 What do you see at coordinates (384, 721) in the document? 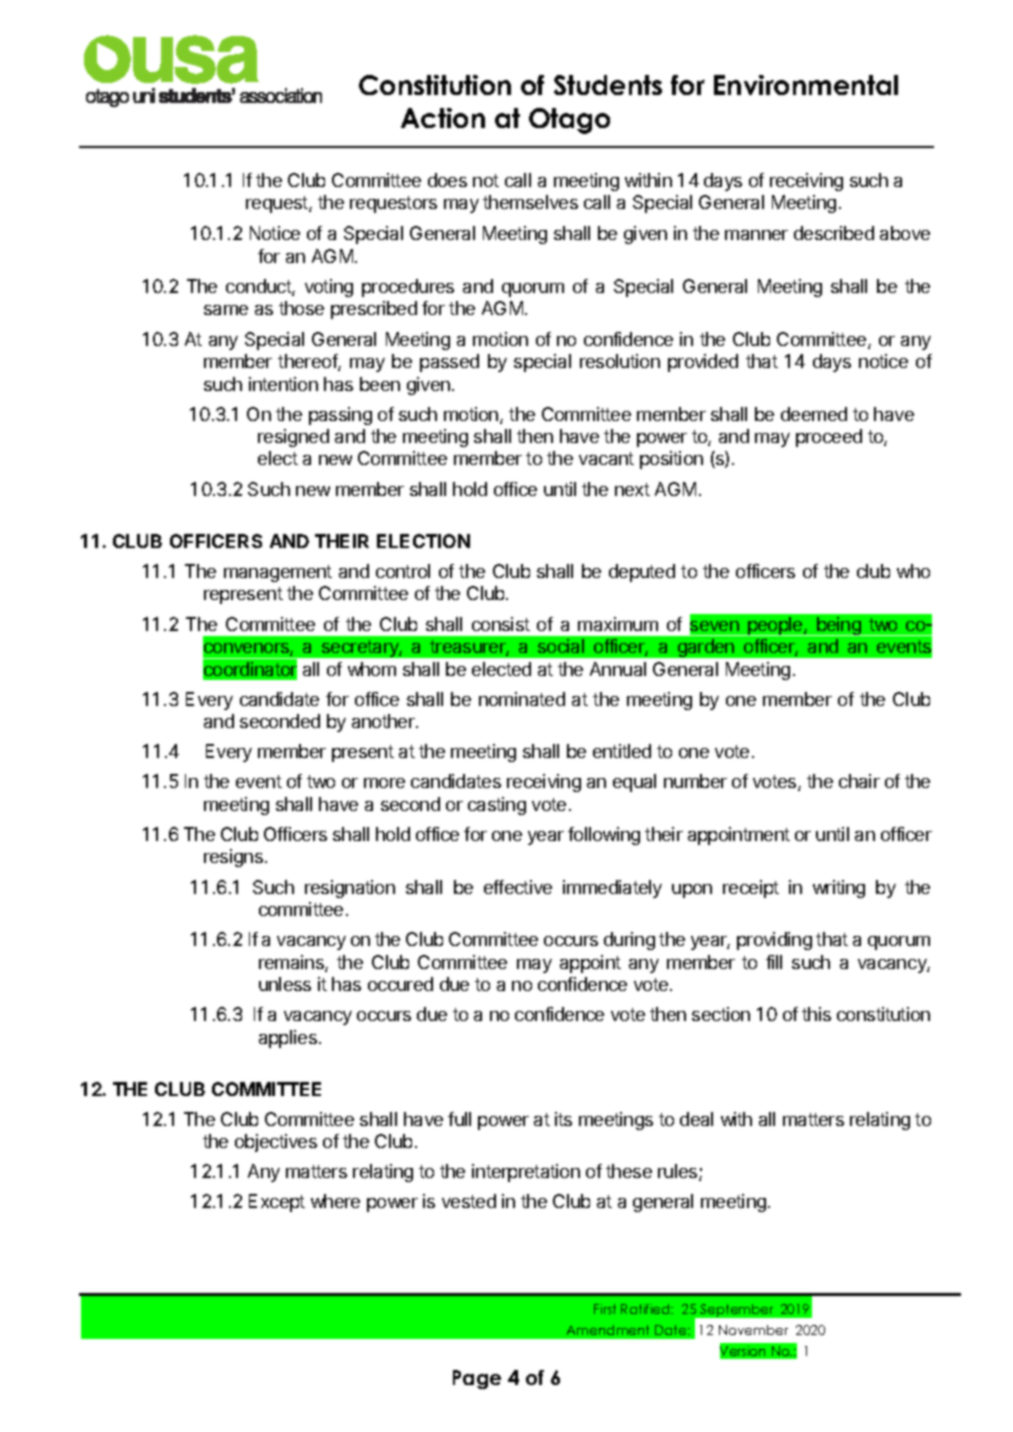
I see `another` at bounding box center [384, 721].
